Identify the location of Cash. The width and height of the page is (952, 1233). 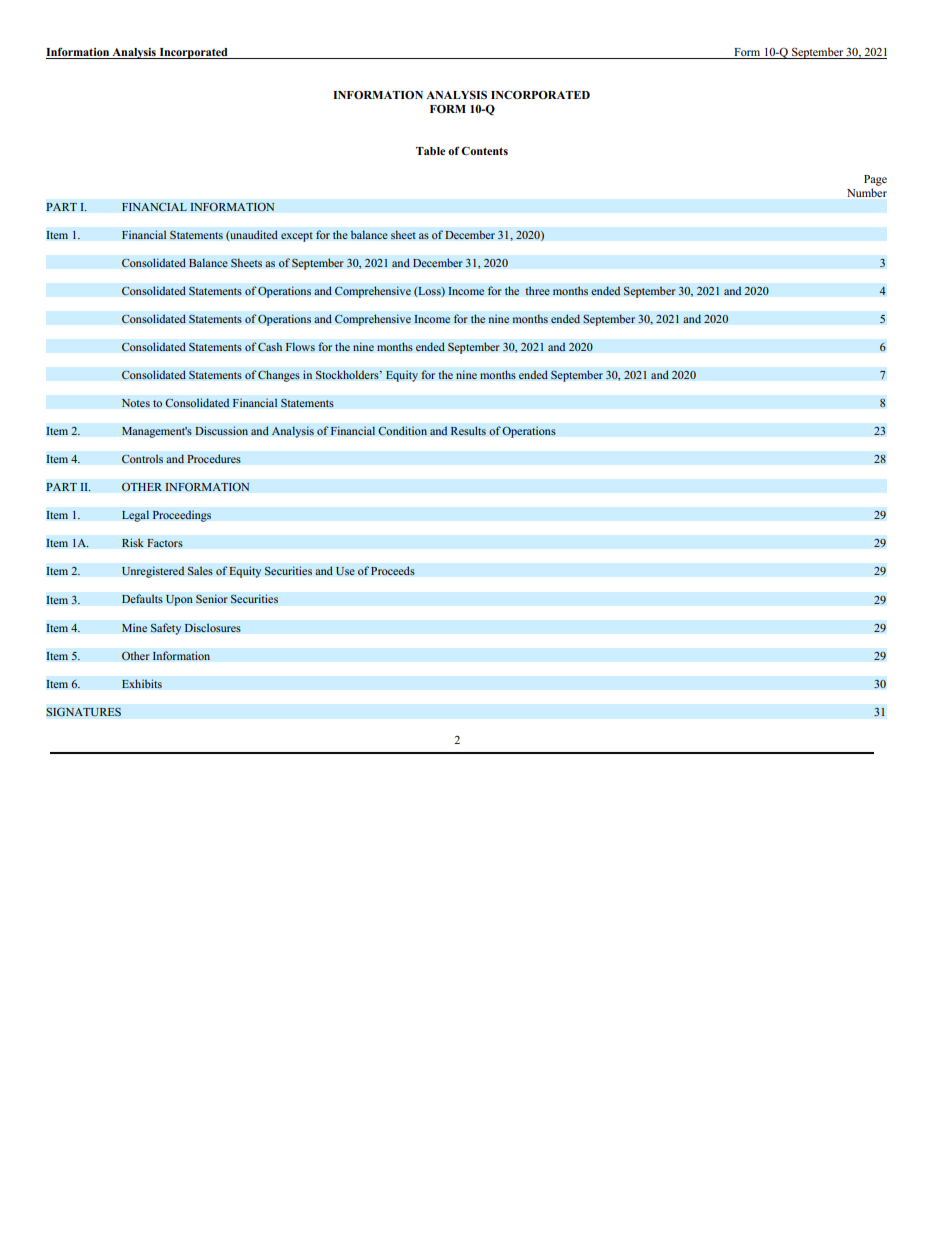
(270, 347).
